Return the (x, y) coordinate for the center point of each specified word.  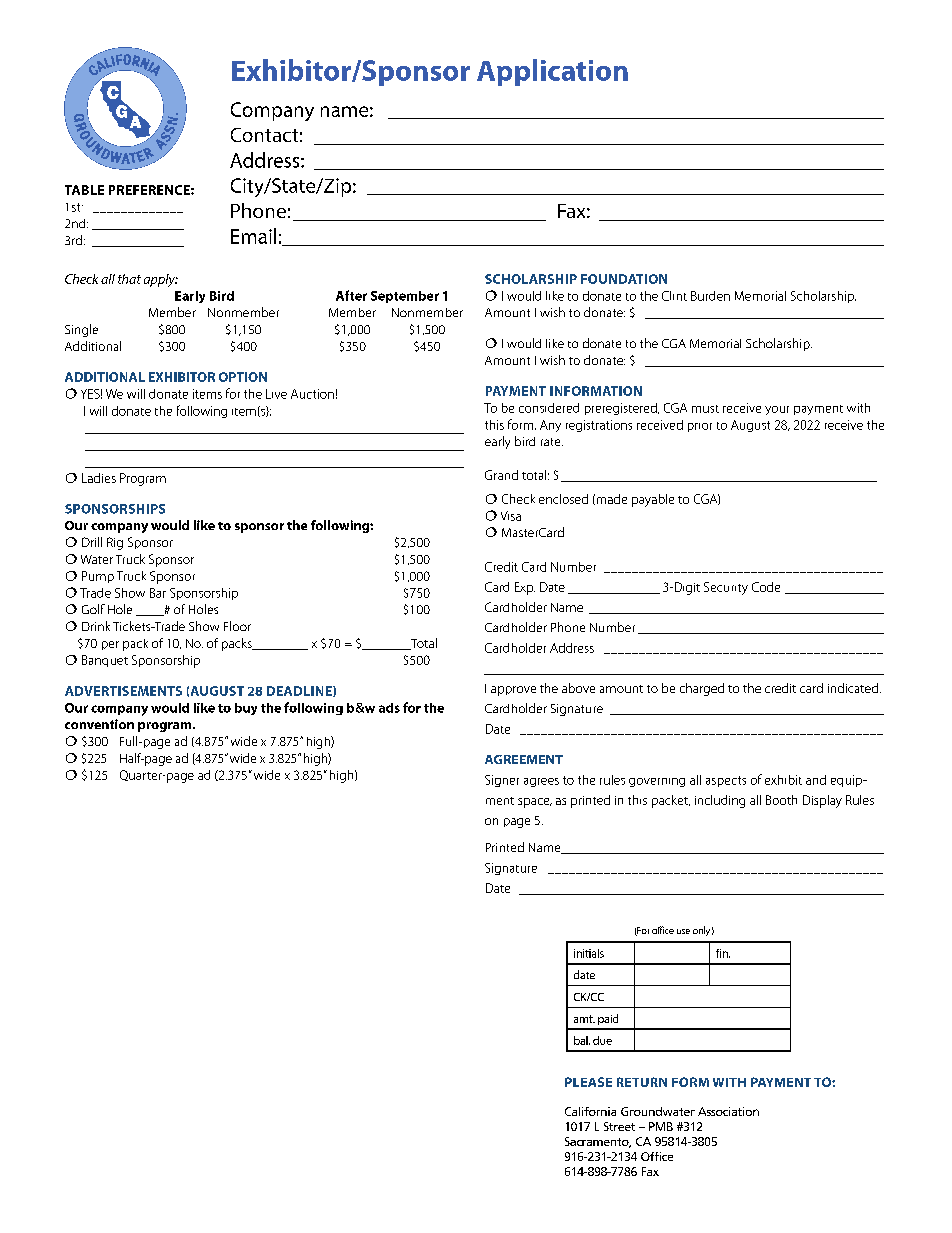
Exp (525, 588)
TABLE (84, 190)
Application (552, 72)
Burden (710, 296)
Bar (158, 593)
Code (766, 587)
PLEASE (588, 1082)
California (590, 1111)
